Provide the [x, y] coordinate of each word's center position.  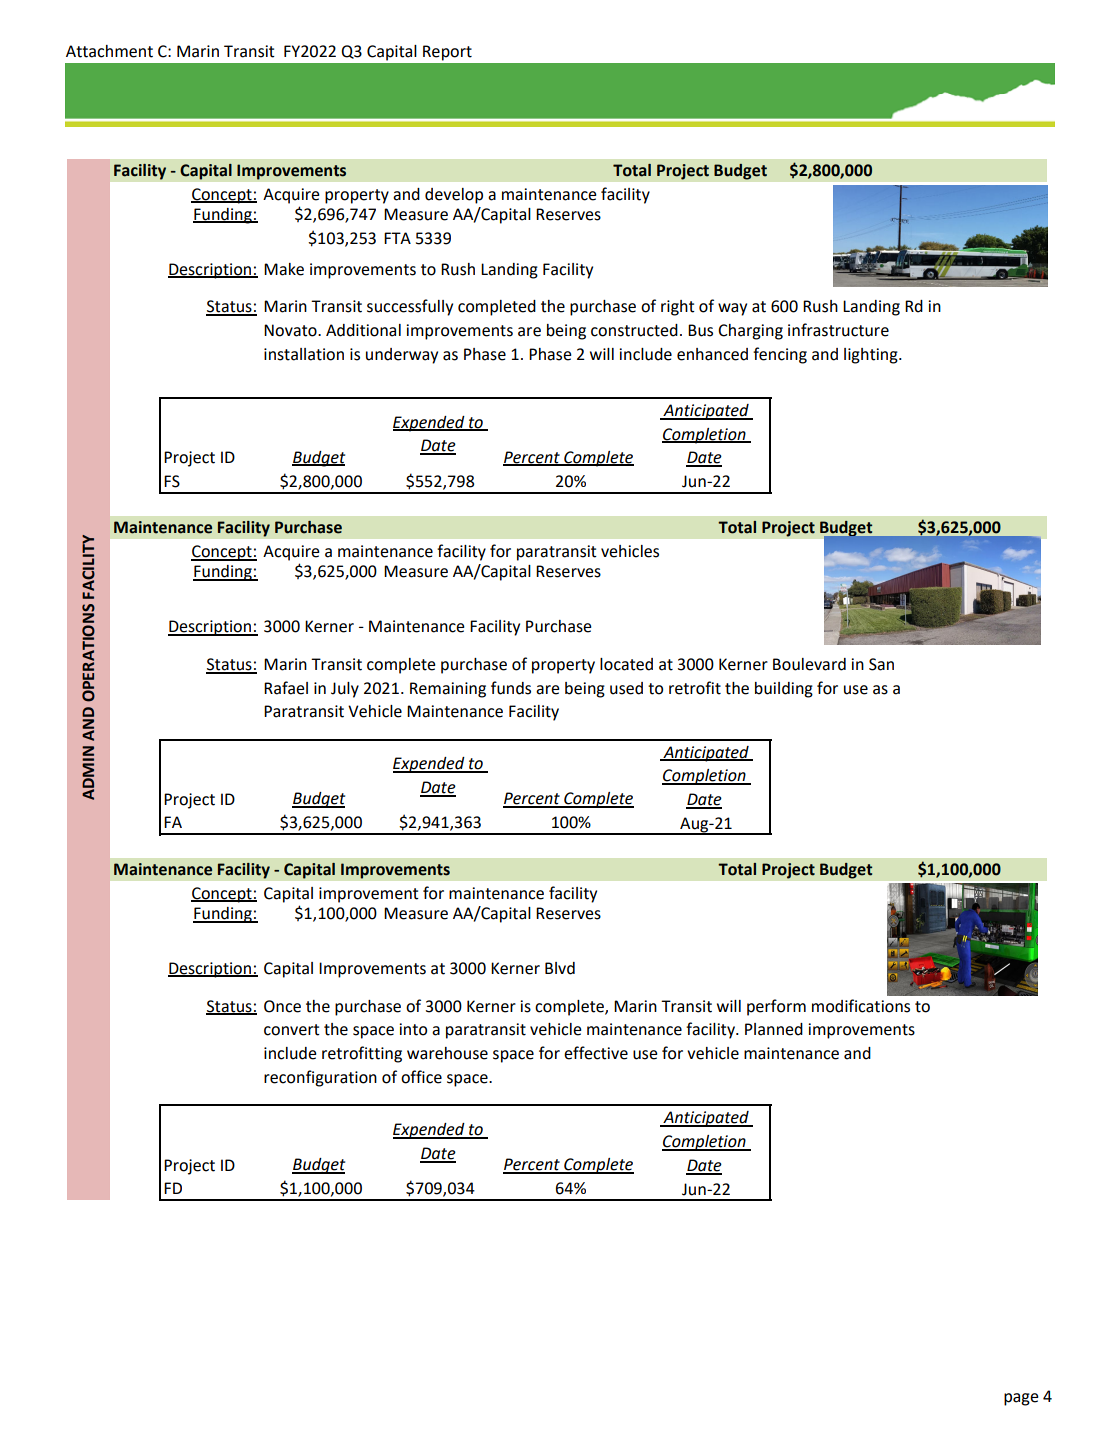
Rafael [286, 688]
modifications [861, 1006]
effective [596, 1053]
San [881, 664]
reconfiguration [320, 1078]
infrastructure [838, 330]
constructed [634, 330]
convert [292, 1030]
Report [447, 53]
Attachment [109, 51]
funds [511, 688]
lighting [872, 356]
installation [304, 354]
